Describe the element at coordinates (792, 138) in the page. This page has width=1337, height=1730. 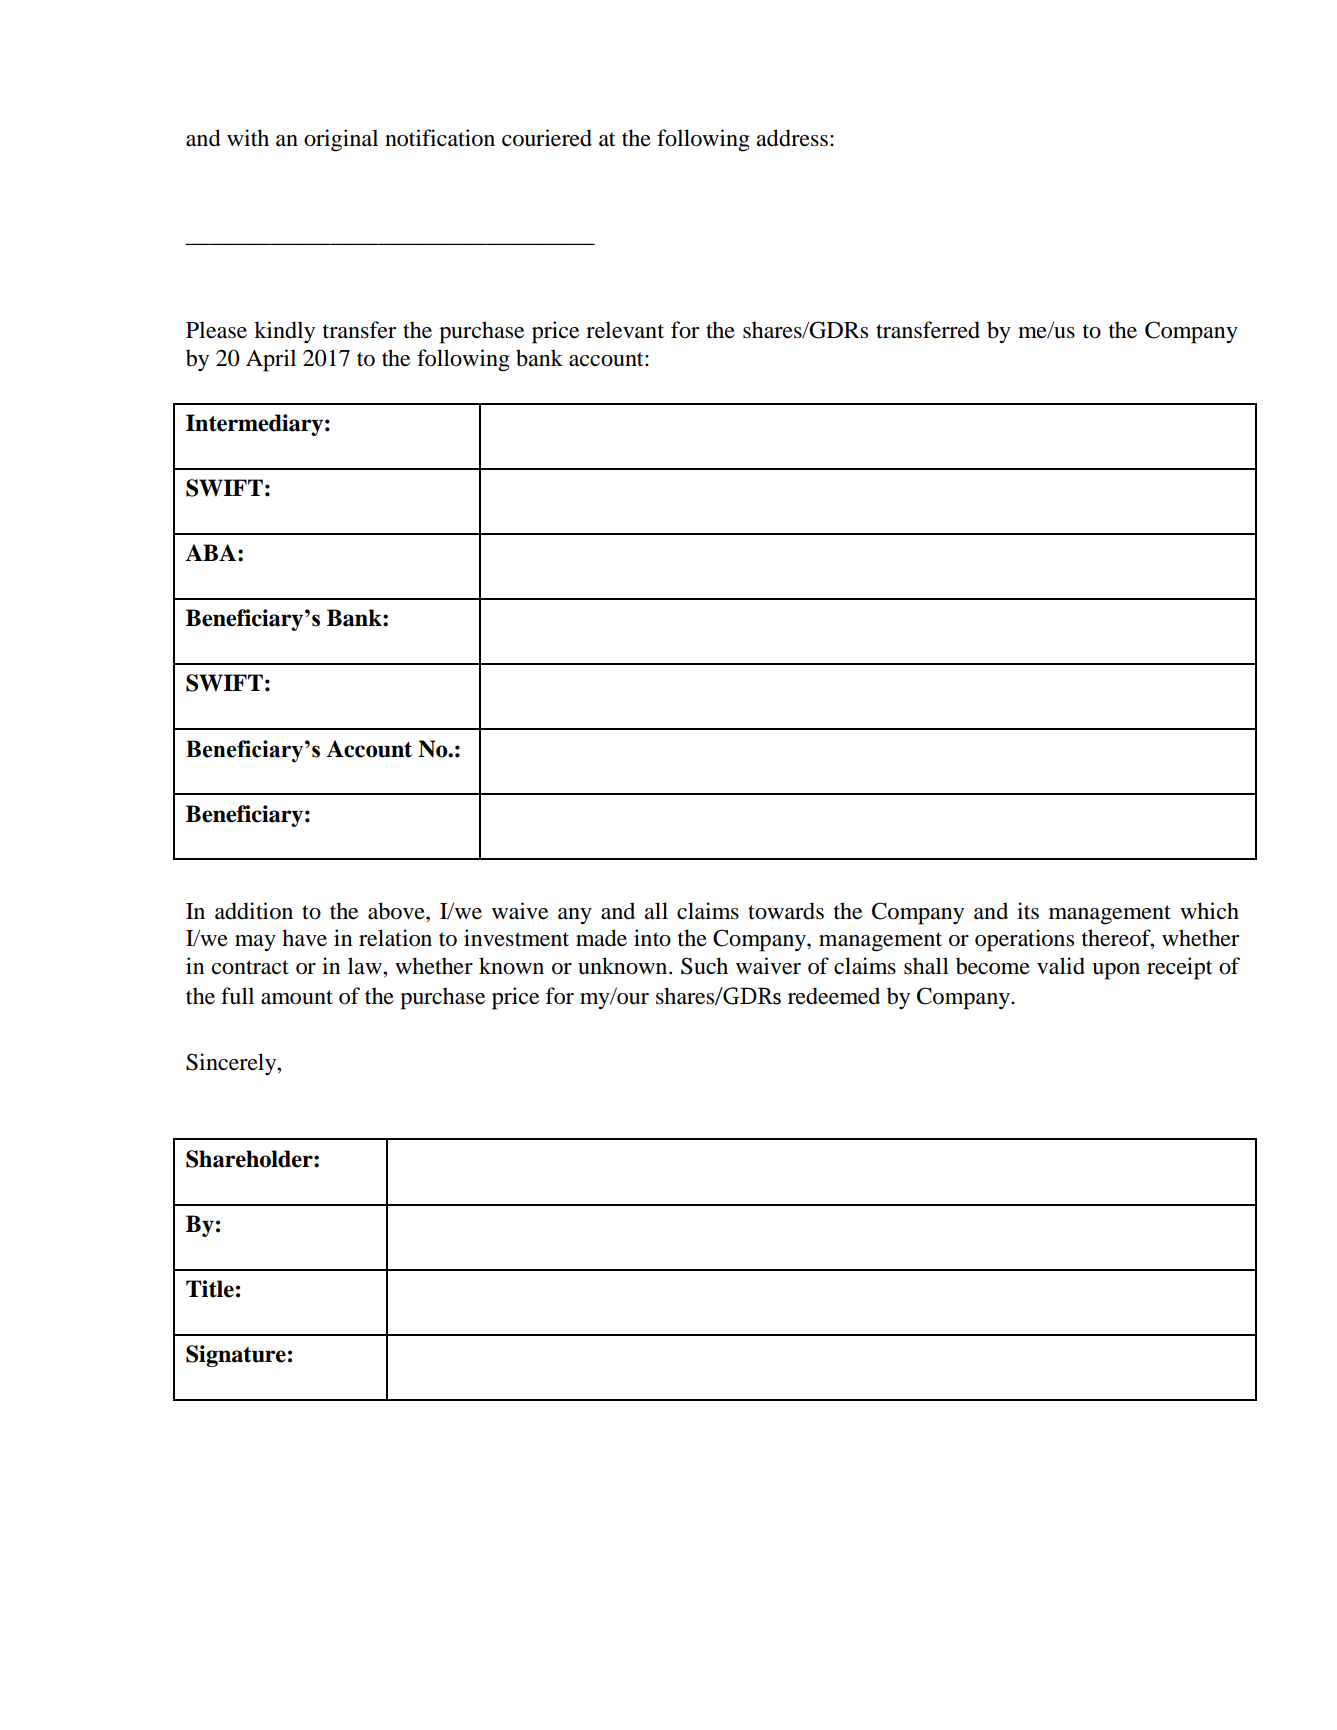
I see `address` at that location.
